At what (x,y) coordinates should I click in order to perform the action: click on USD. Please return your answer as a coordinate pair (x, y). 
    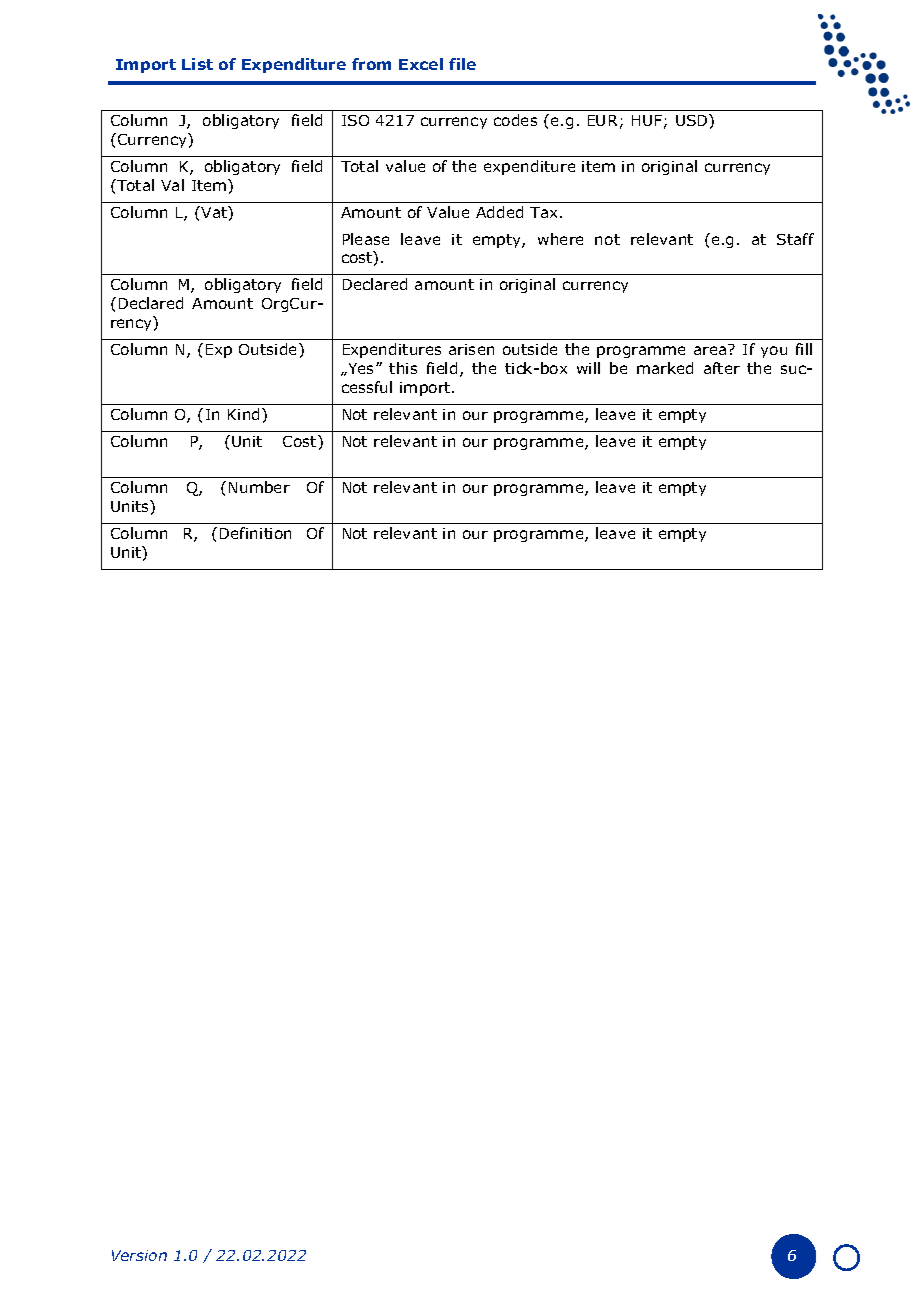
    Looking at the image, I should click on (693, 120).
